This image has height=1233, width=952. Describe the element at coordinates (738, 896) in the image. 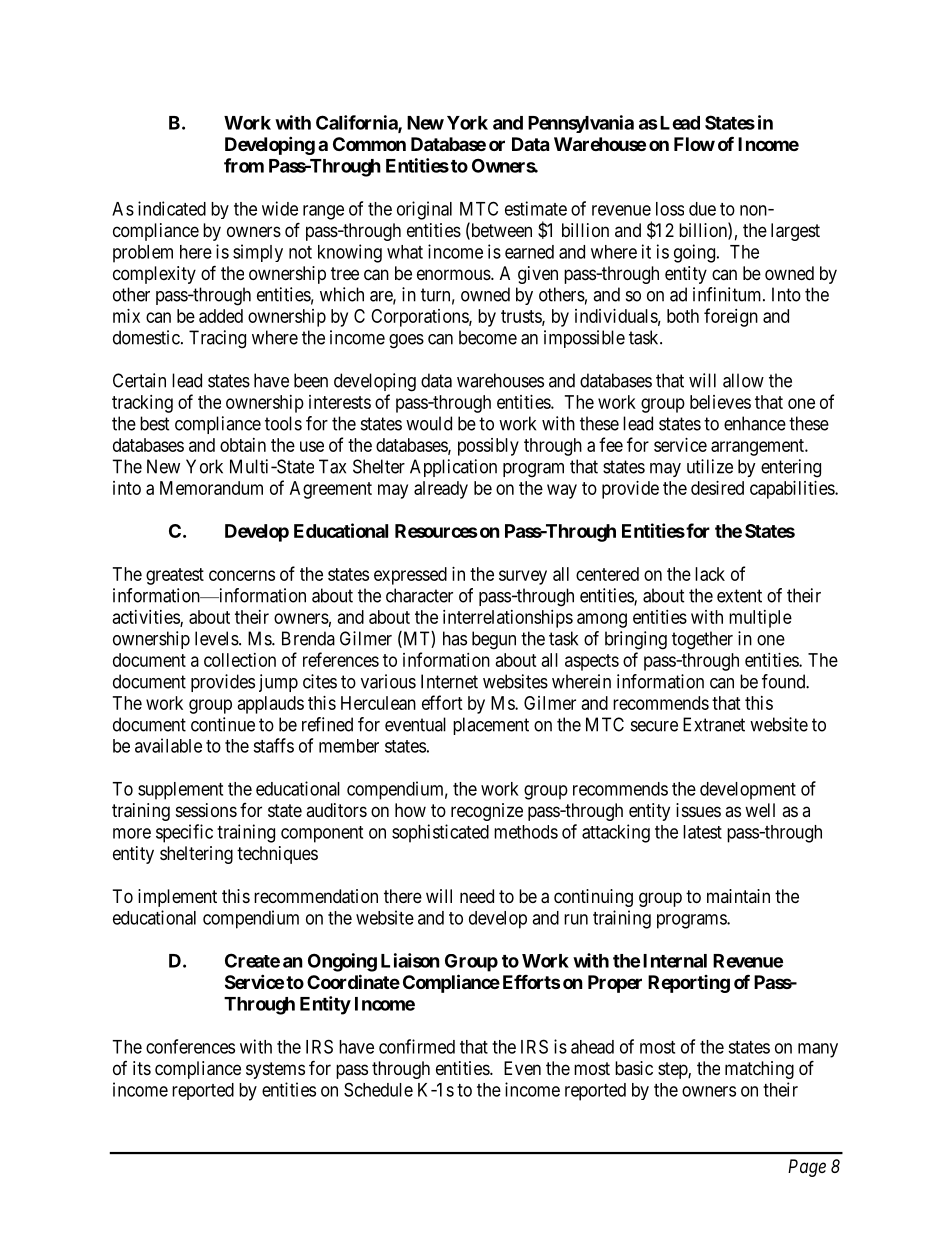

I see `maintain` at that location.
